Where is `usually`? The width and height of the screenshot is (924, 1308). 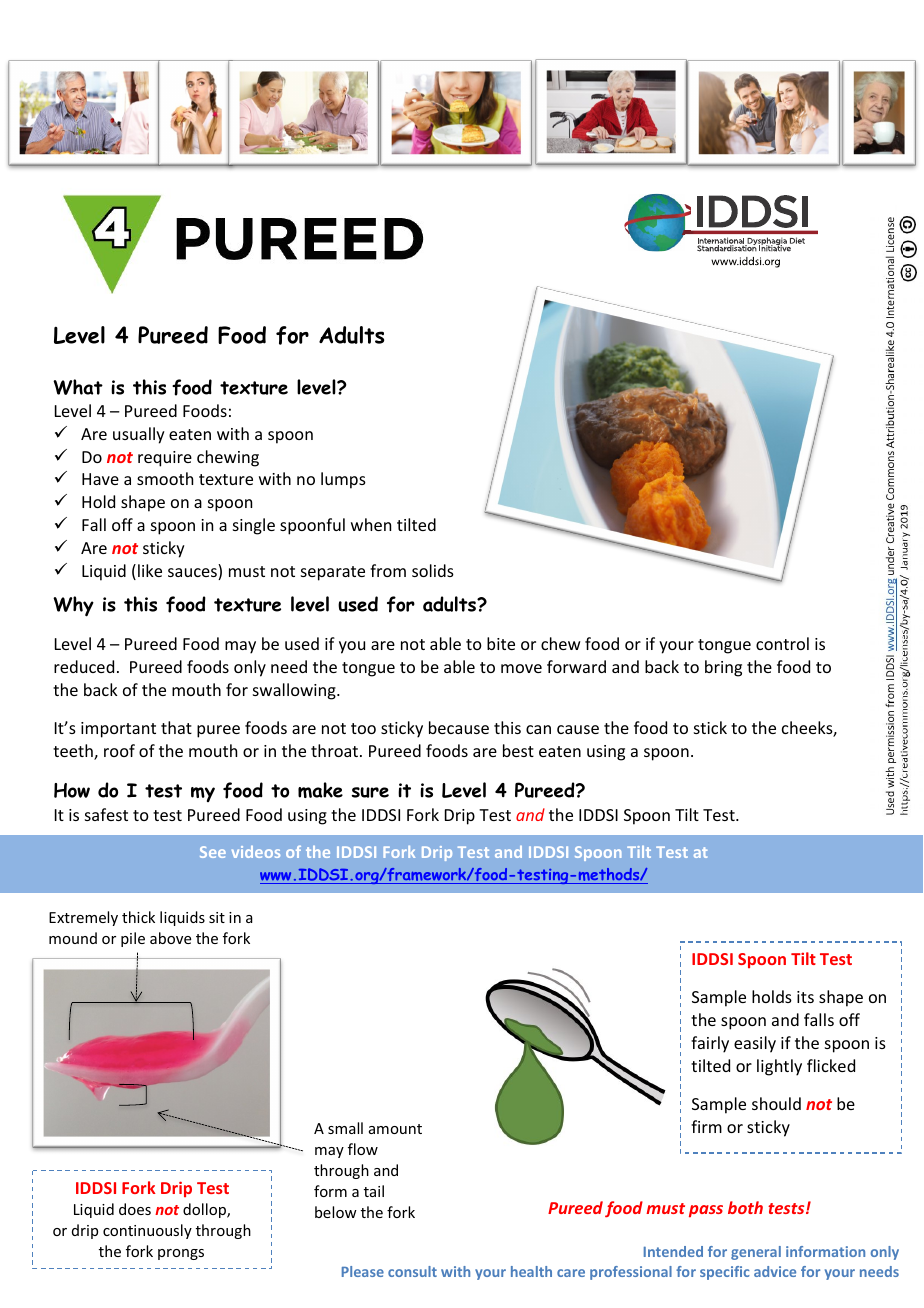
usually is located at coordinates (139, 435).
